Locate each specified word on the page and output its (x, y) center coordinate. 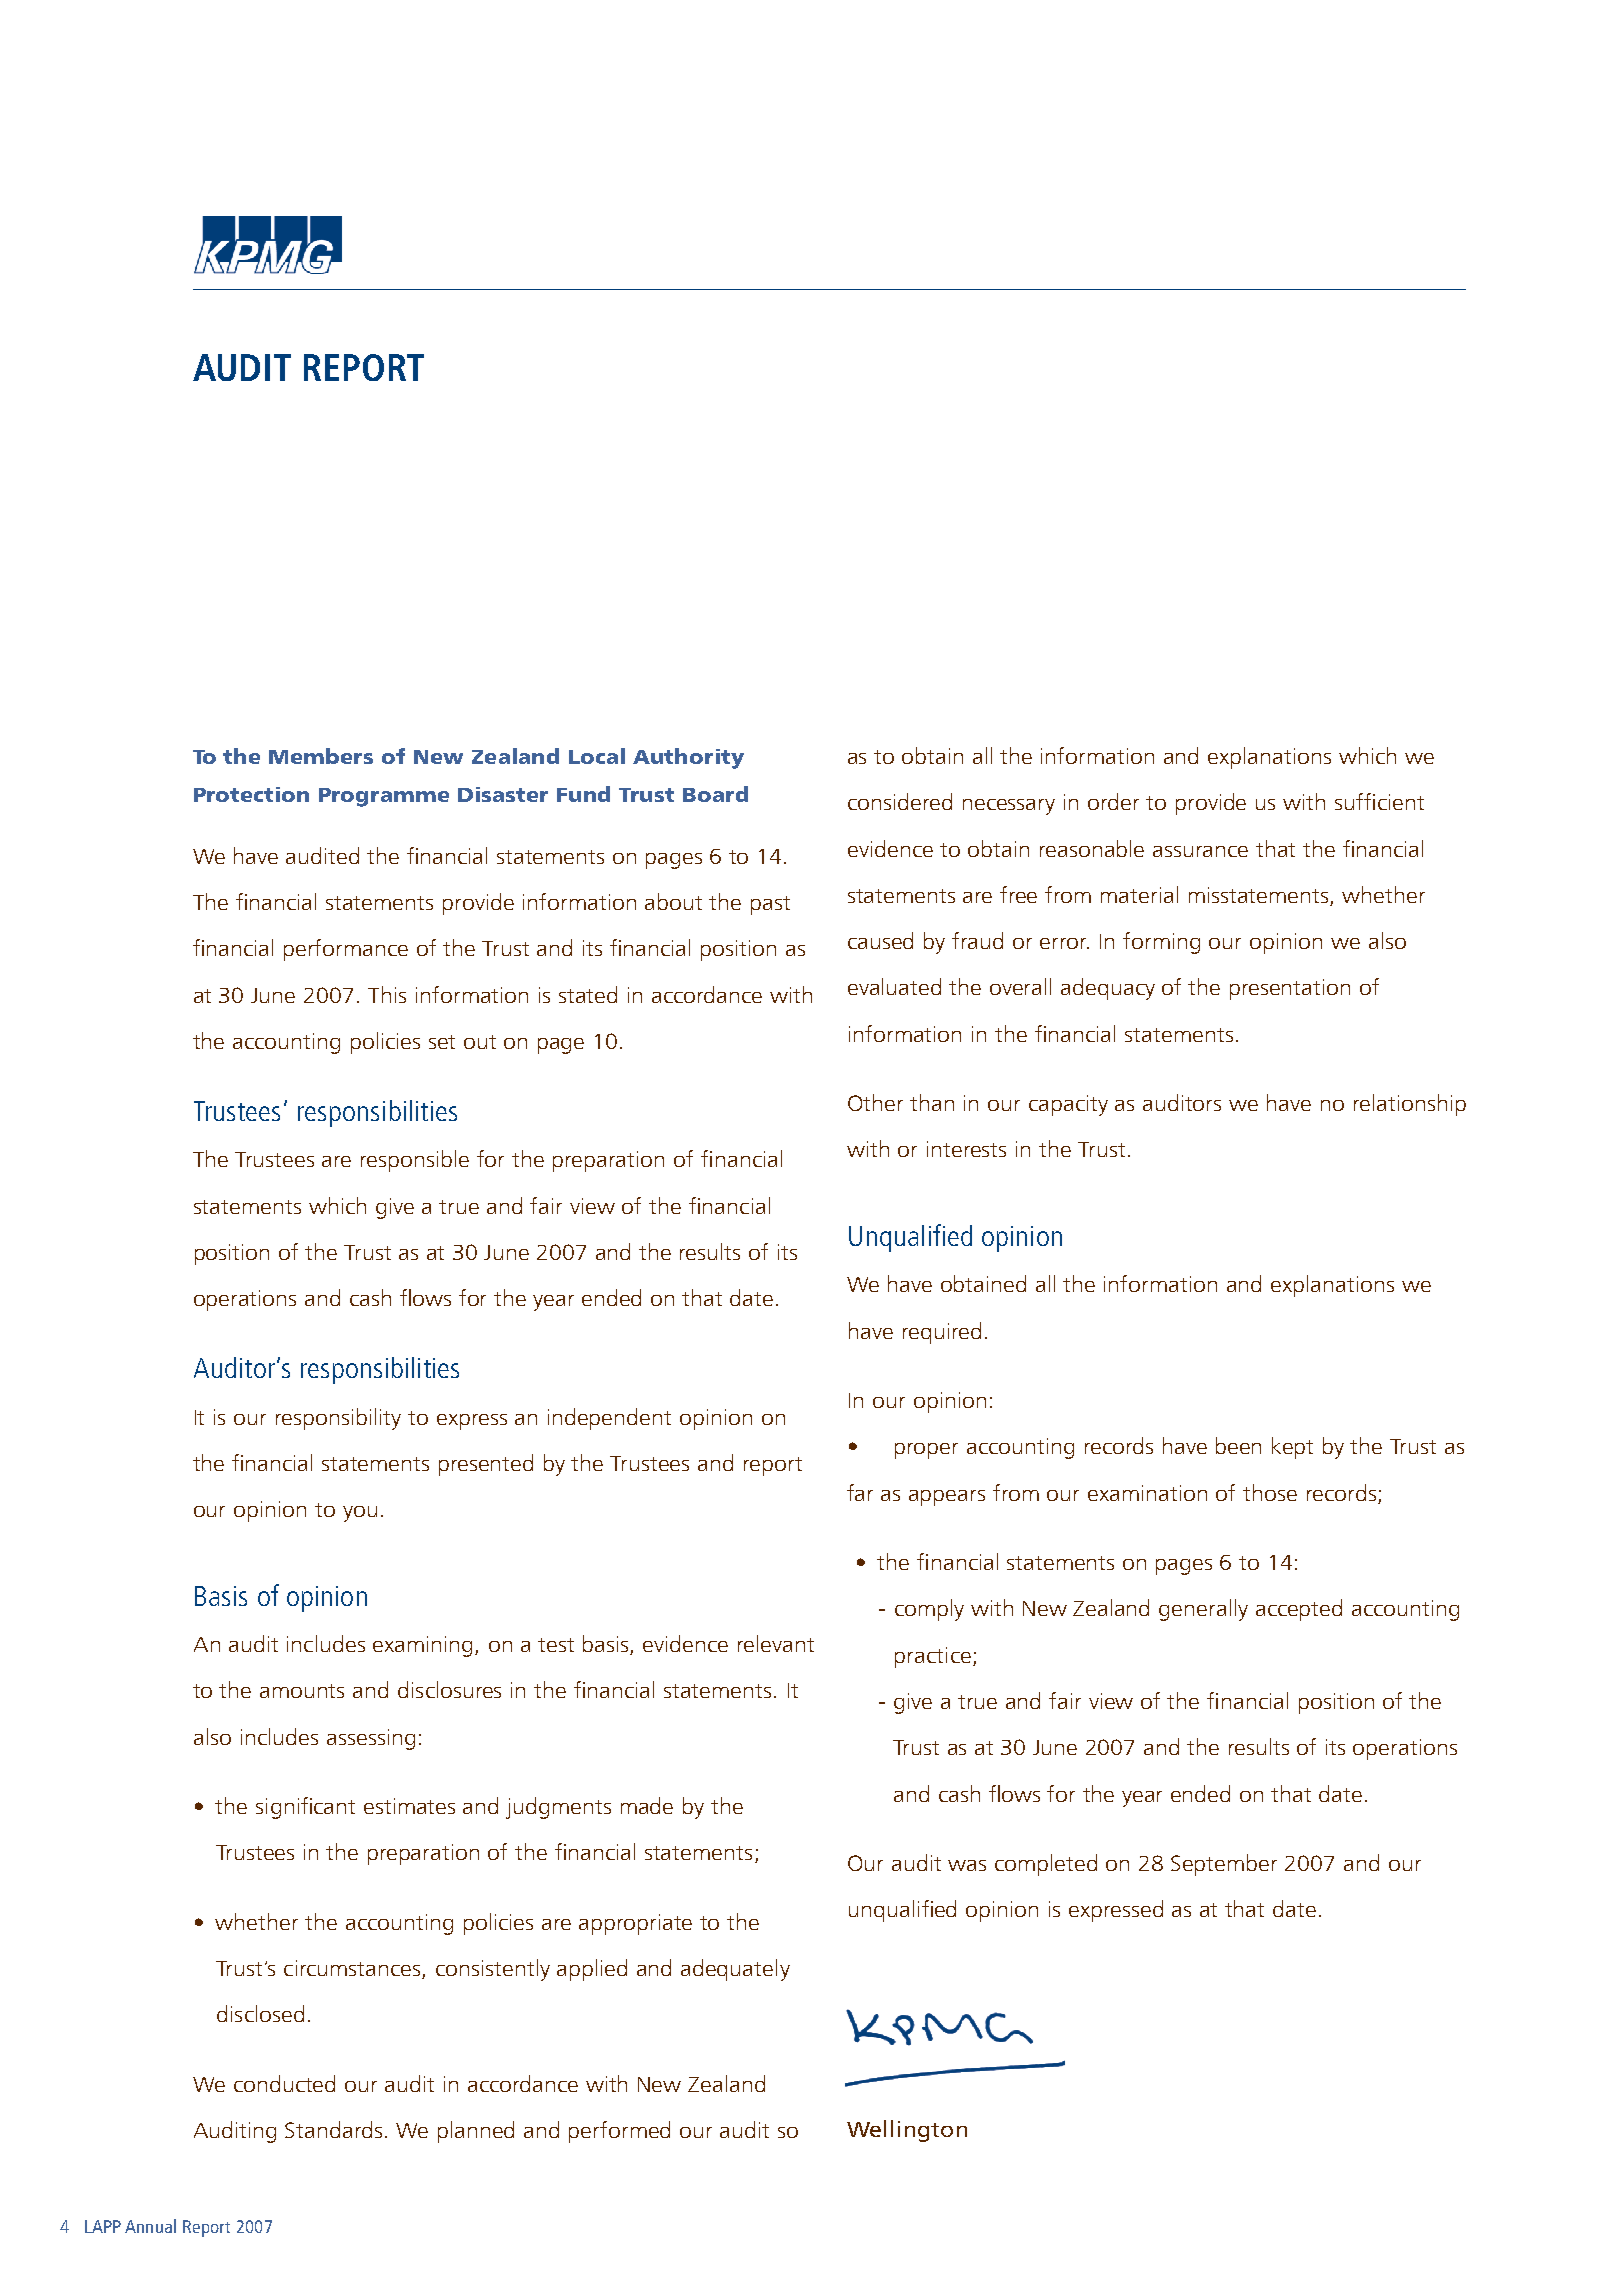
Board (715, 794)
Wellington (907, 2131)
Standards (333, 2129)
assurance (1200, 851)
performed (619, 2132)
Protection (251, 794)
